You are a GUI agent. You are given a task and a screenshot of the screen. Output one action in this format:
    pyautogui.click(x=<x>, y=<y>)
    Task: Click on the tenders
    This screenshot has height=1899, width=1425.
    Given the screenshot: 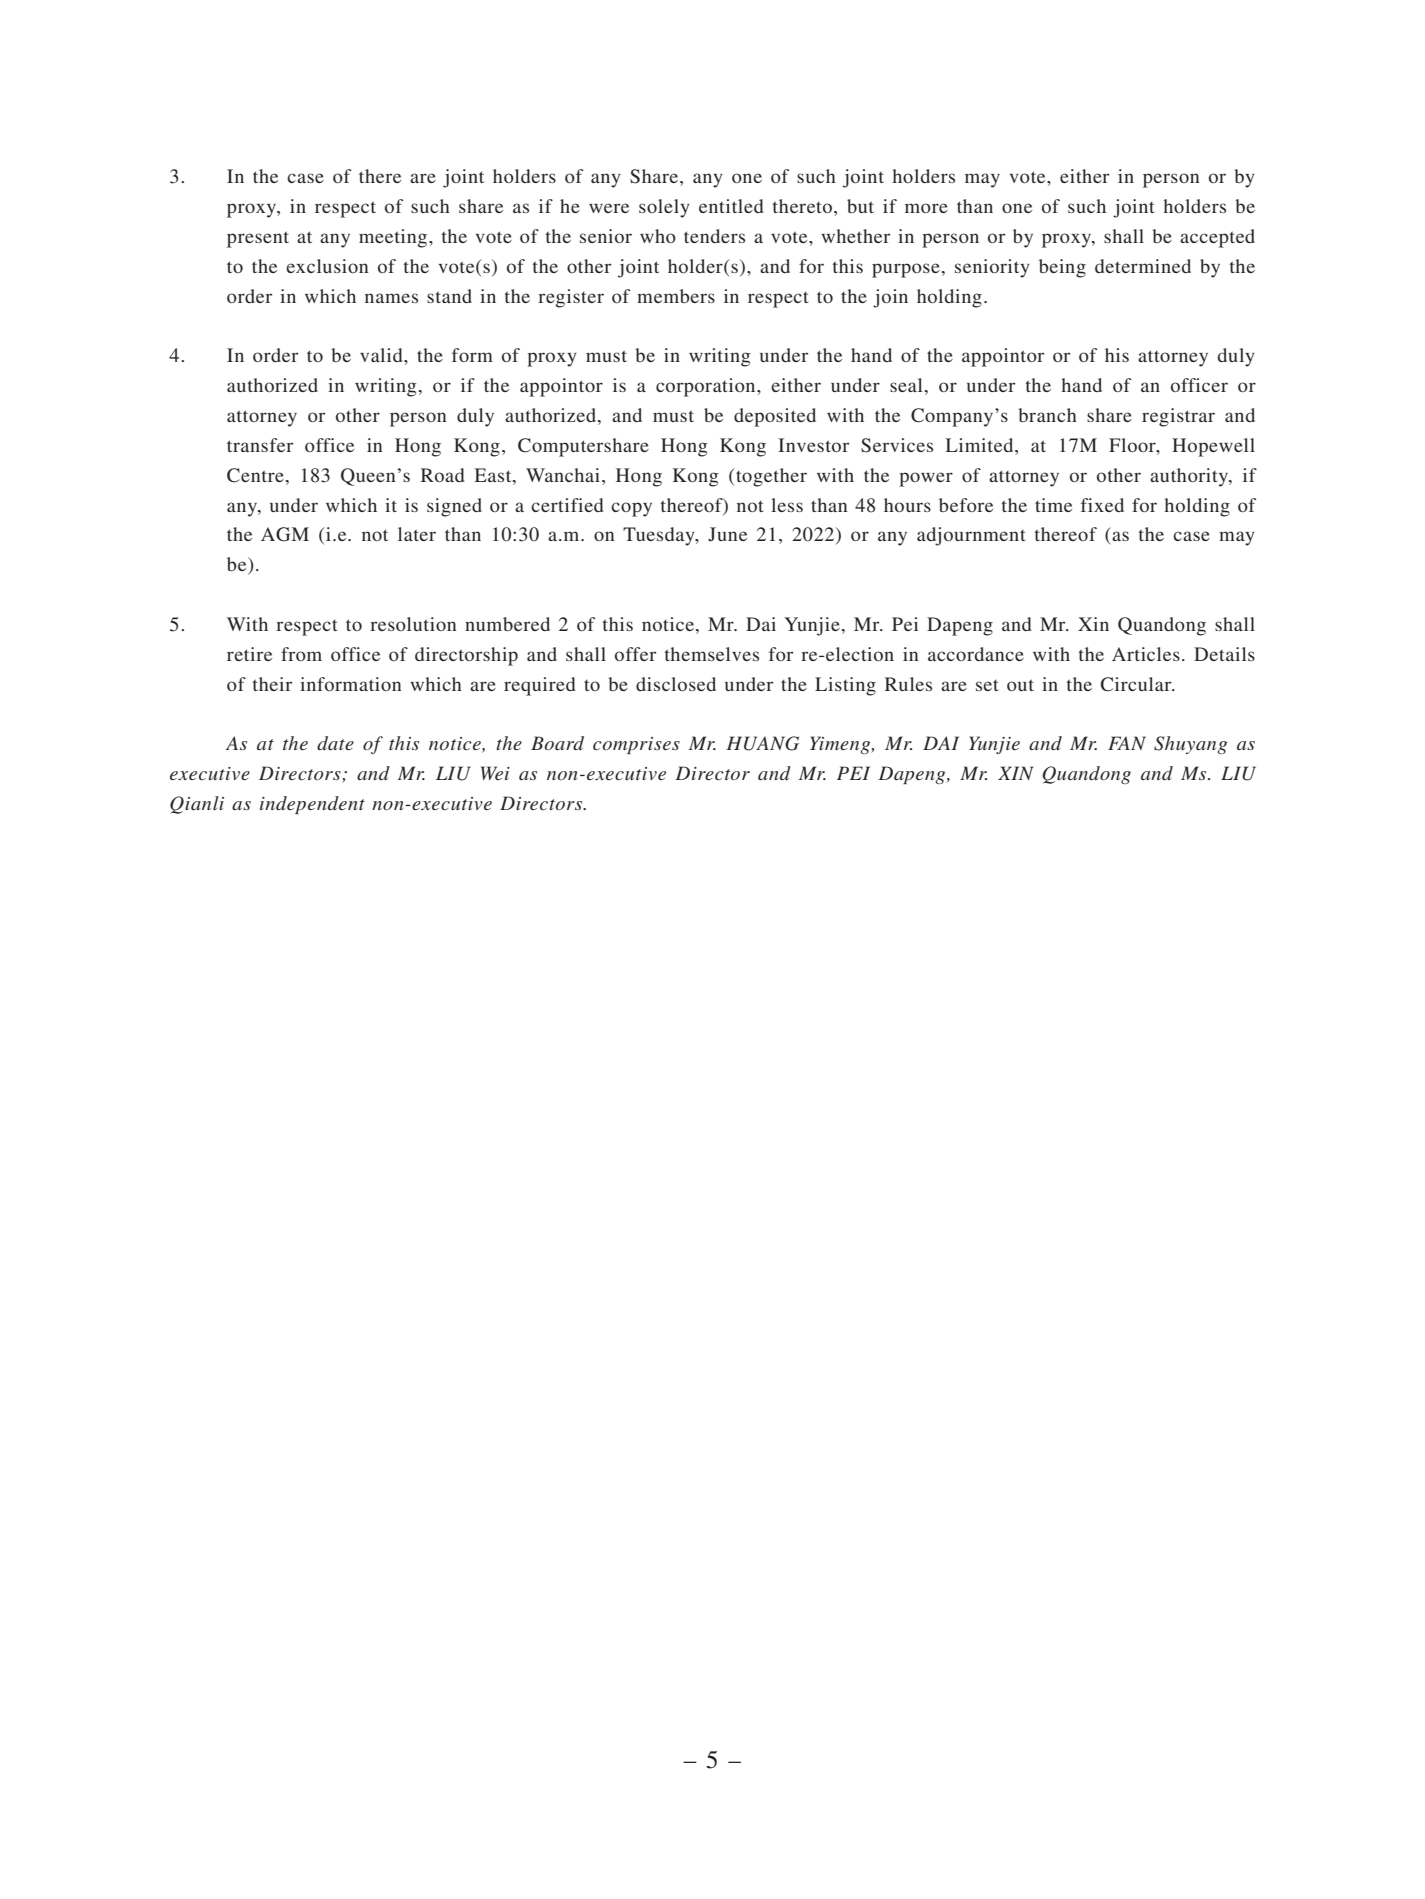 What is the action you would take?
    pyautogui.click(x=714, y=236)
